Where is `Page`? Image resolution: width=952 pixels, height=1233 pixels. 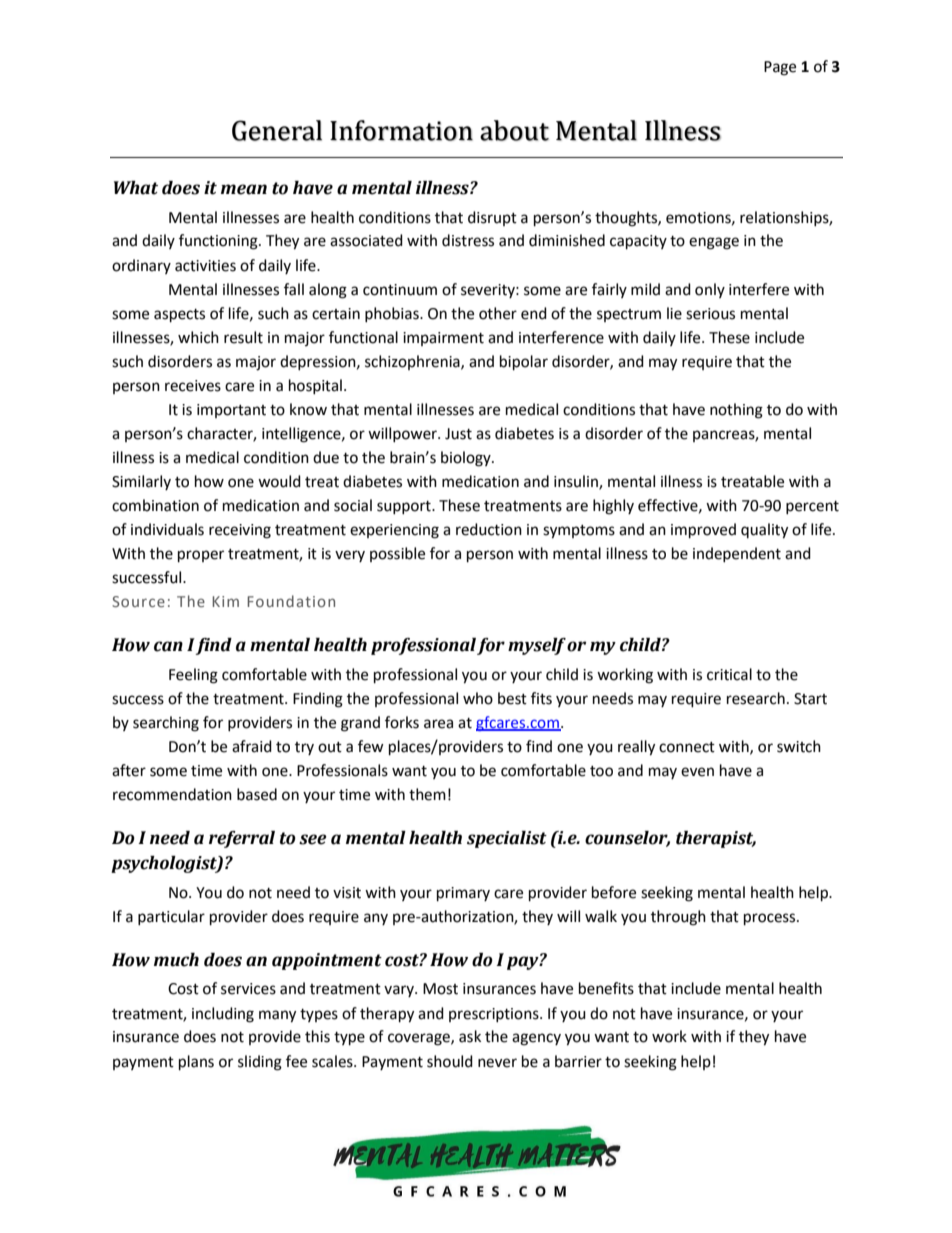 Page is located at coordinates (780, 68).
